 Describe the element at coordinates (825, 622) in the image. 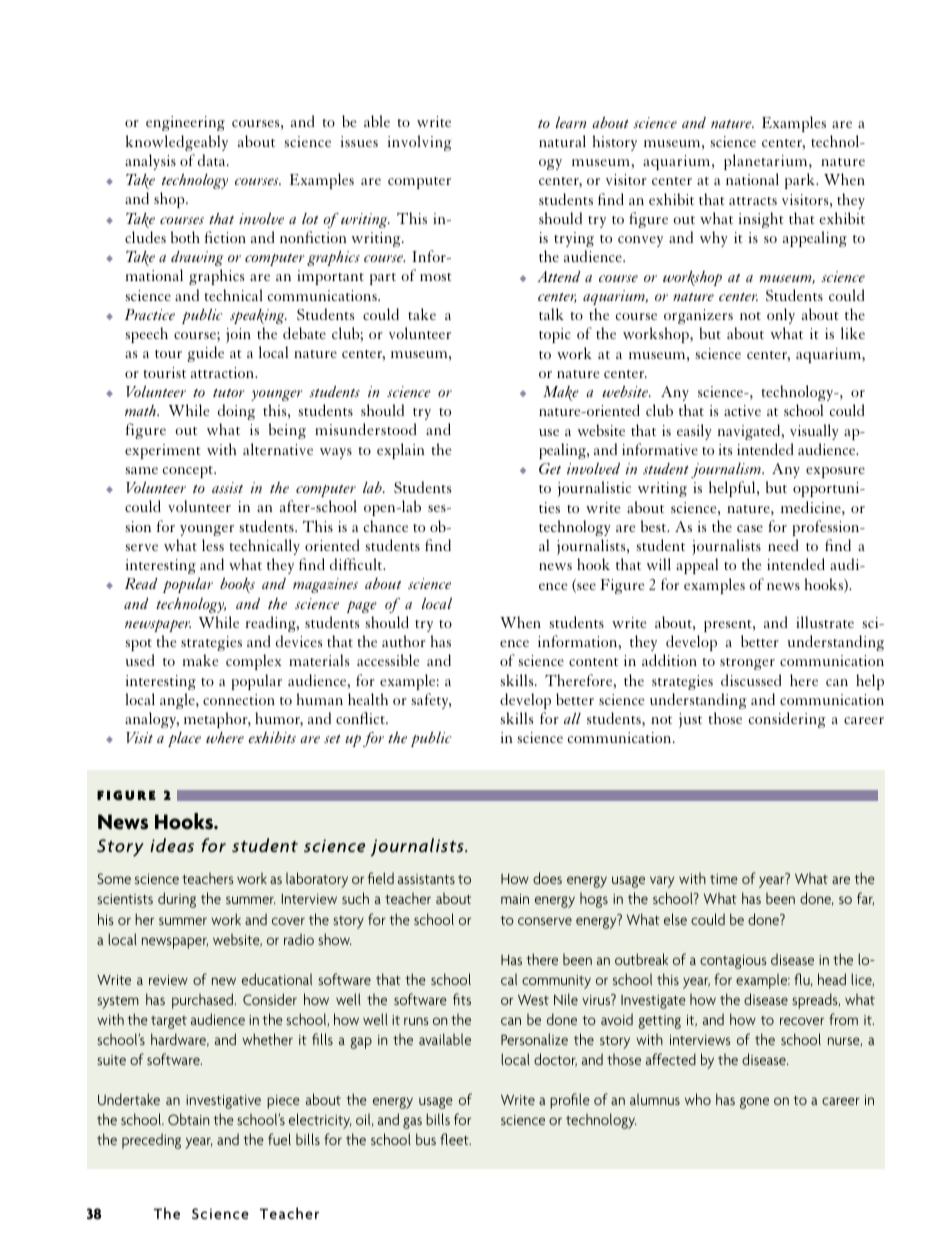

I see `illustrate` at that location.
